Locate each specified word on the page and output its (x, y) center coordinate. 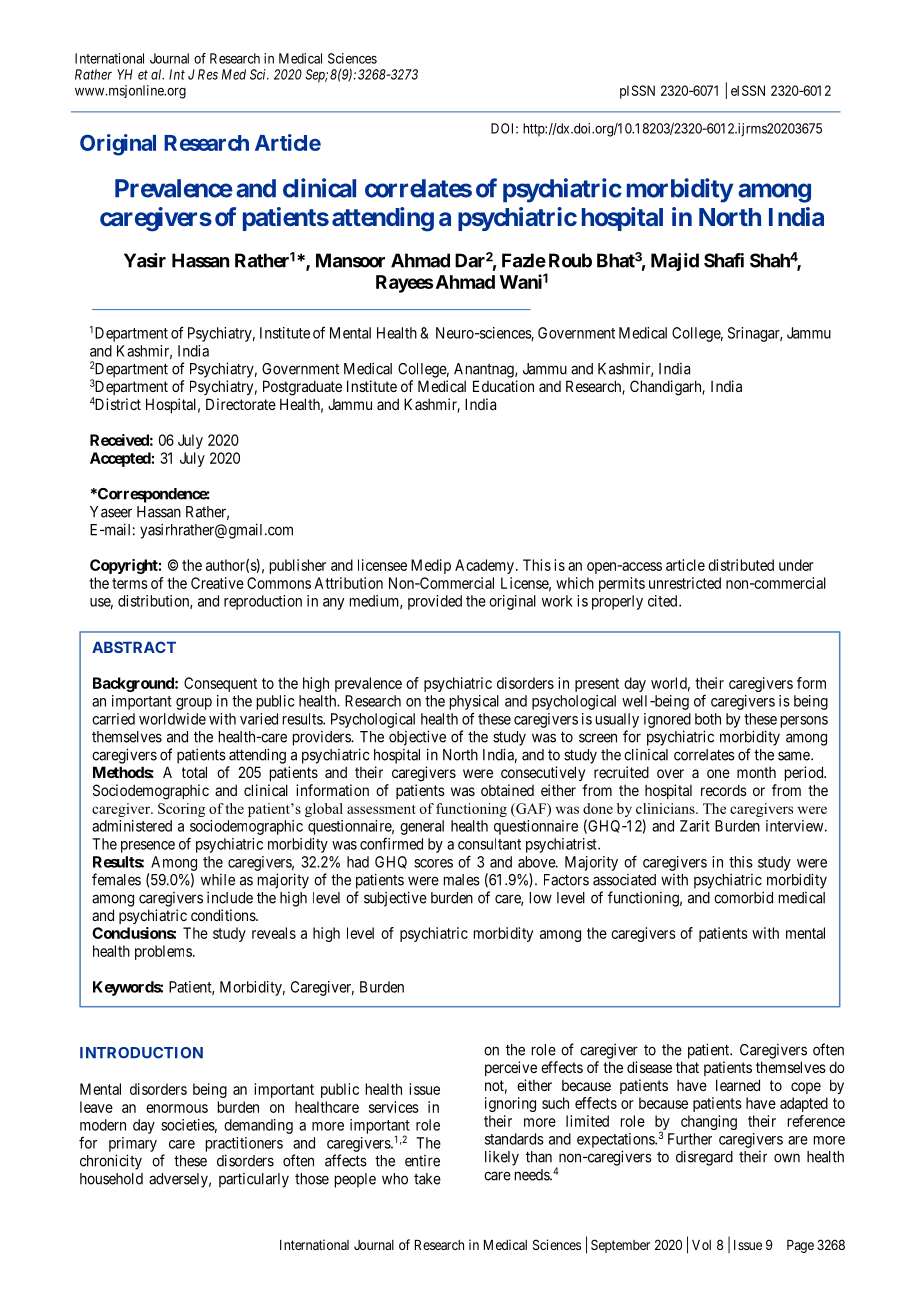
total (194, 772)
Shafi (724, 260)
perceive (511, 1068)
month (756, 772)
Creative (217, 583)
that (687, 1067)
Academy (484, 566)
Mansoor (350, 260)
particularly (254, 1180)
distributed (741, 565)
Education (503, 386)
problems (163, 952)
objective (417, 738)
